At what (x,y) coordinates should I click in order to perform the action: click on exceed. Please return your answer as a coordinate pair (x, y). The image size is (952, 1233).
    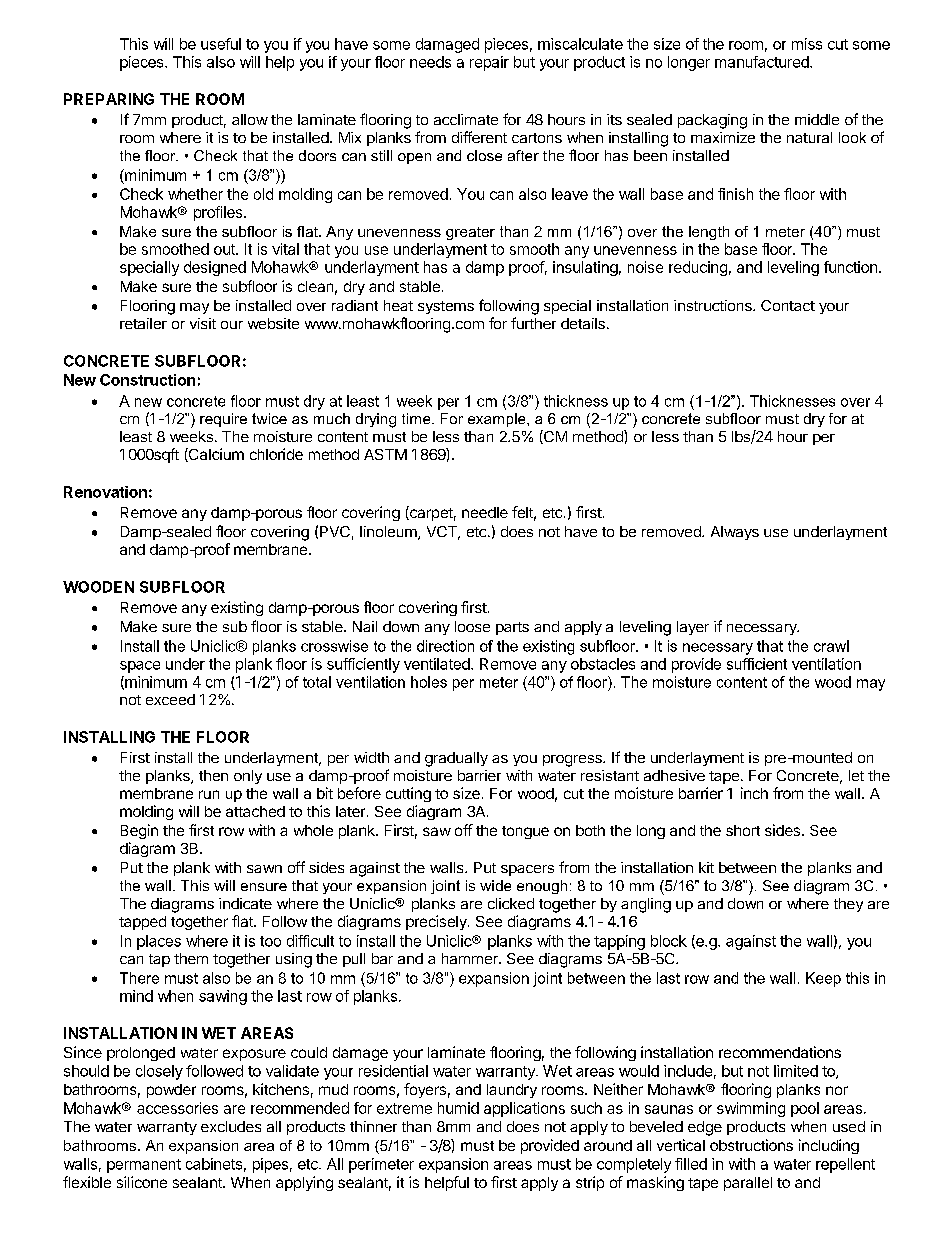
    Looking at the image, I should click on (170, 699).
